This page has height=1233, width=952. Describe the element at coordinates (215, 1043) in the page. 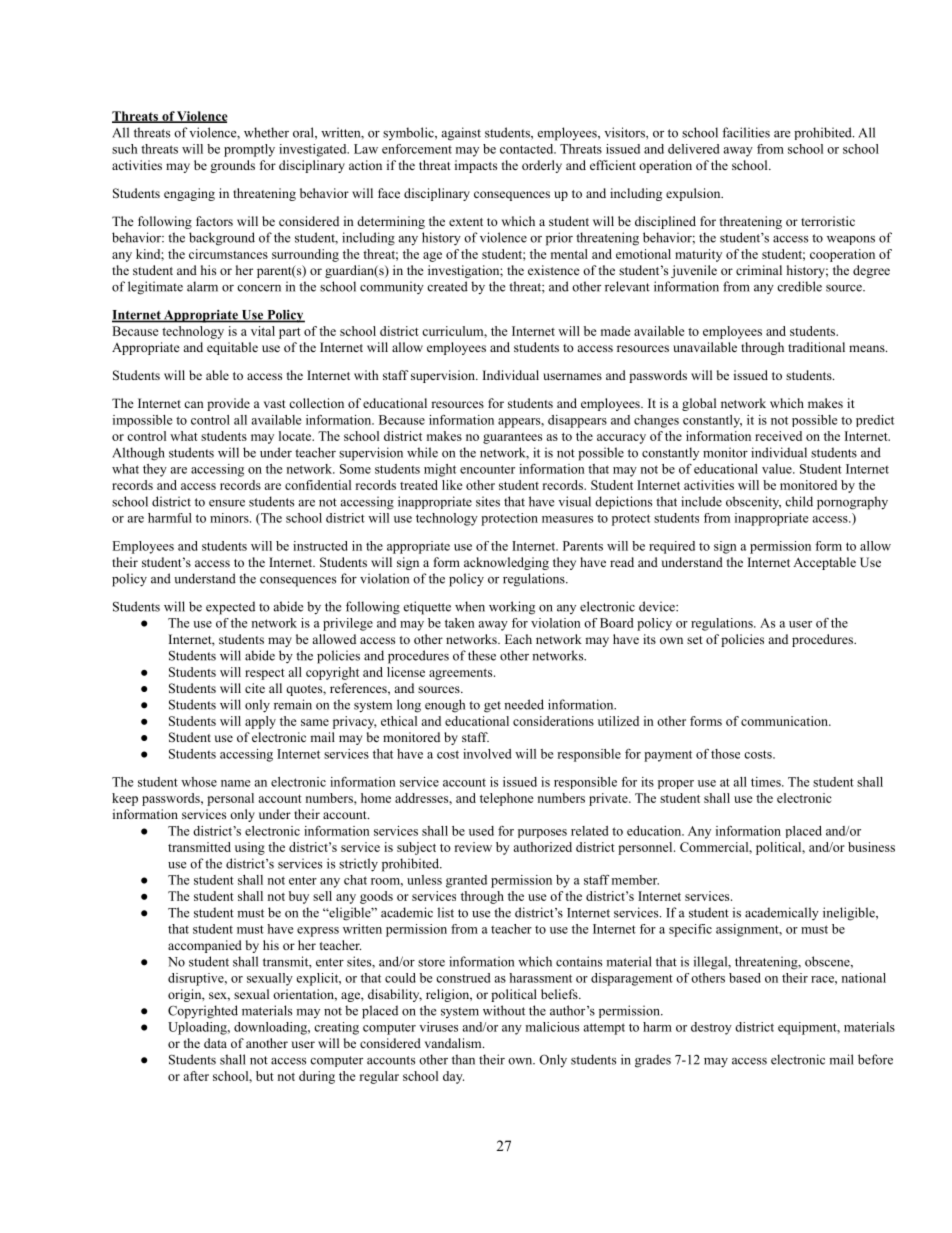

I see `data` at that location.
